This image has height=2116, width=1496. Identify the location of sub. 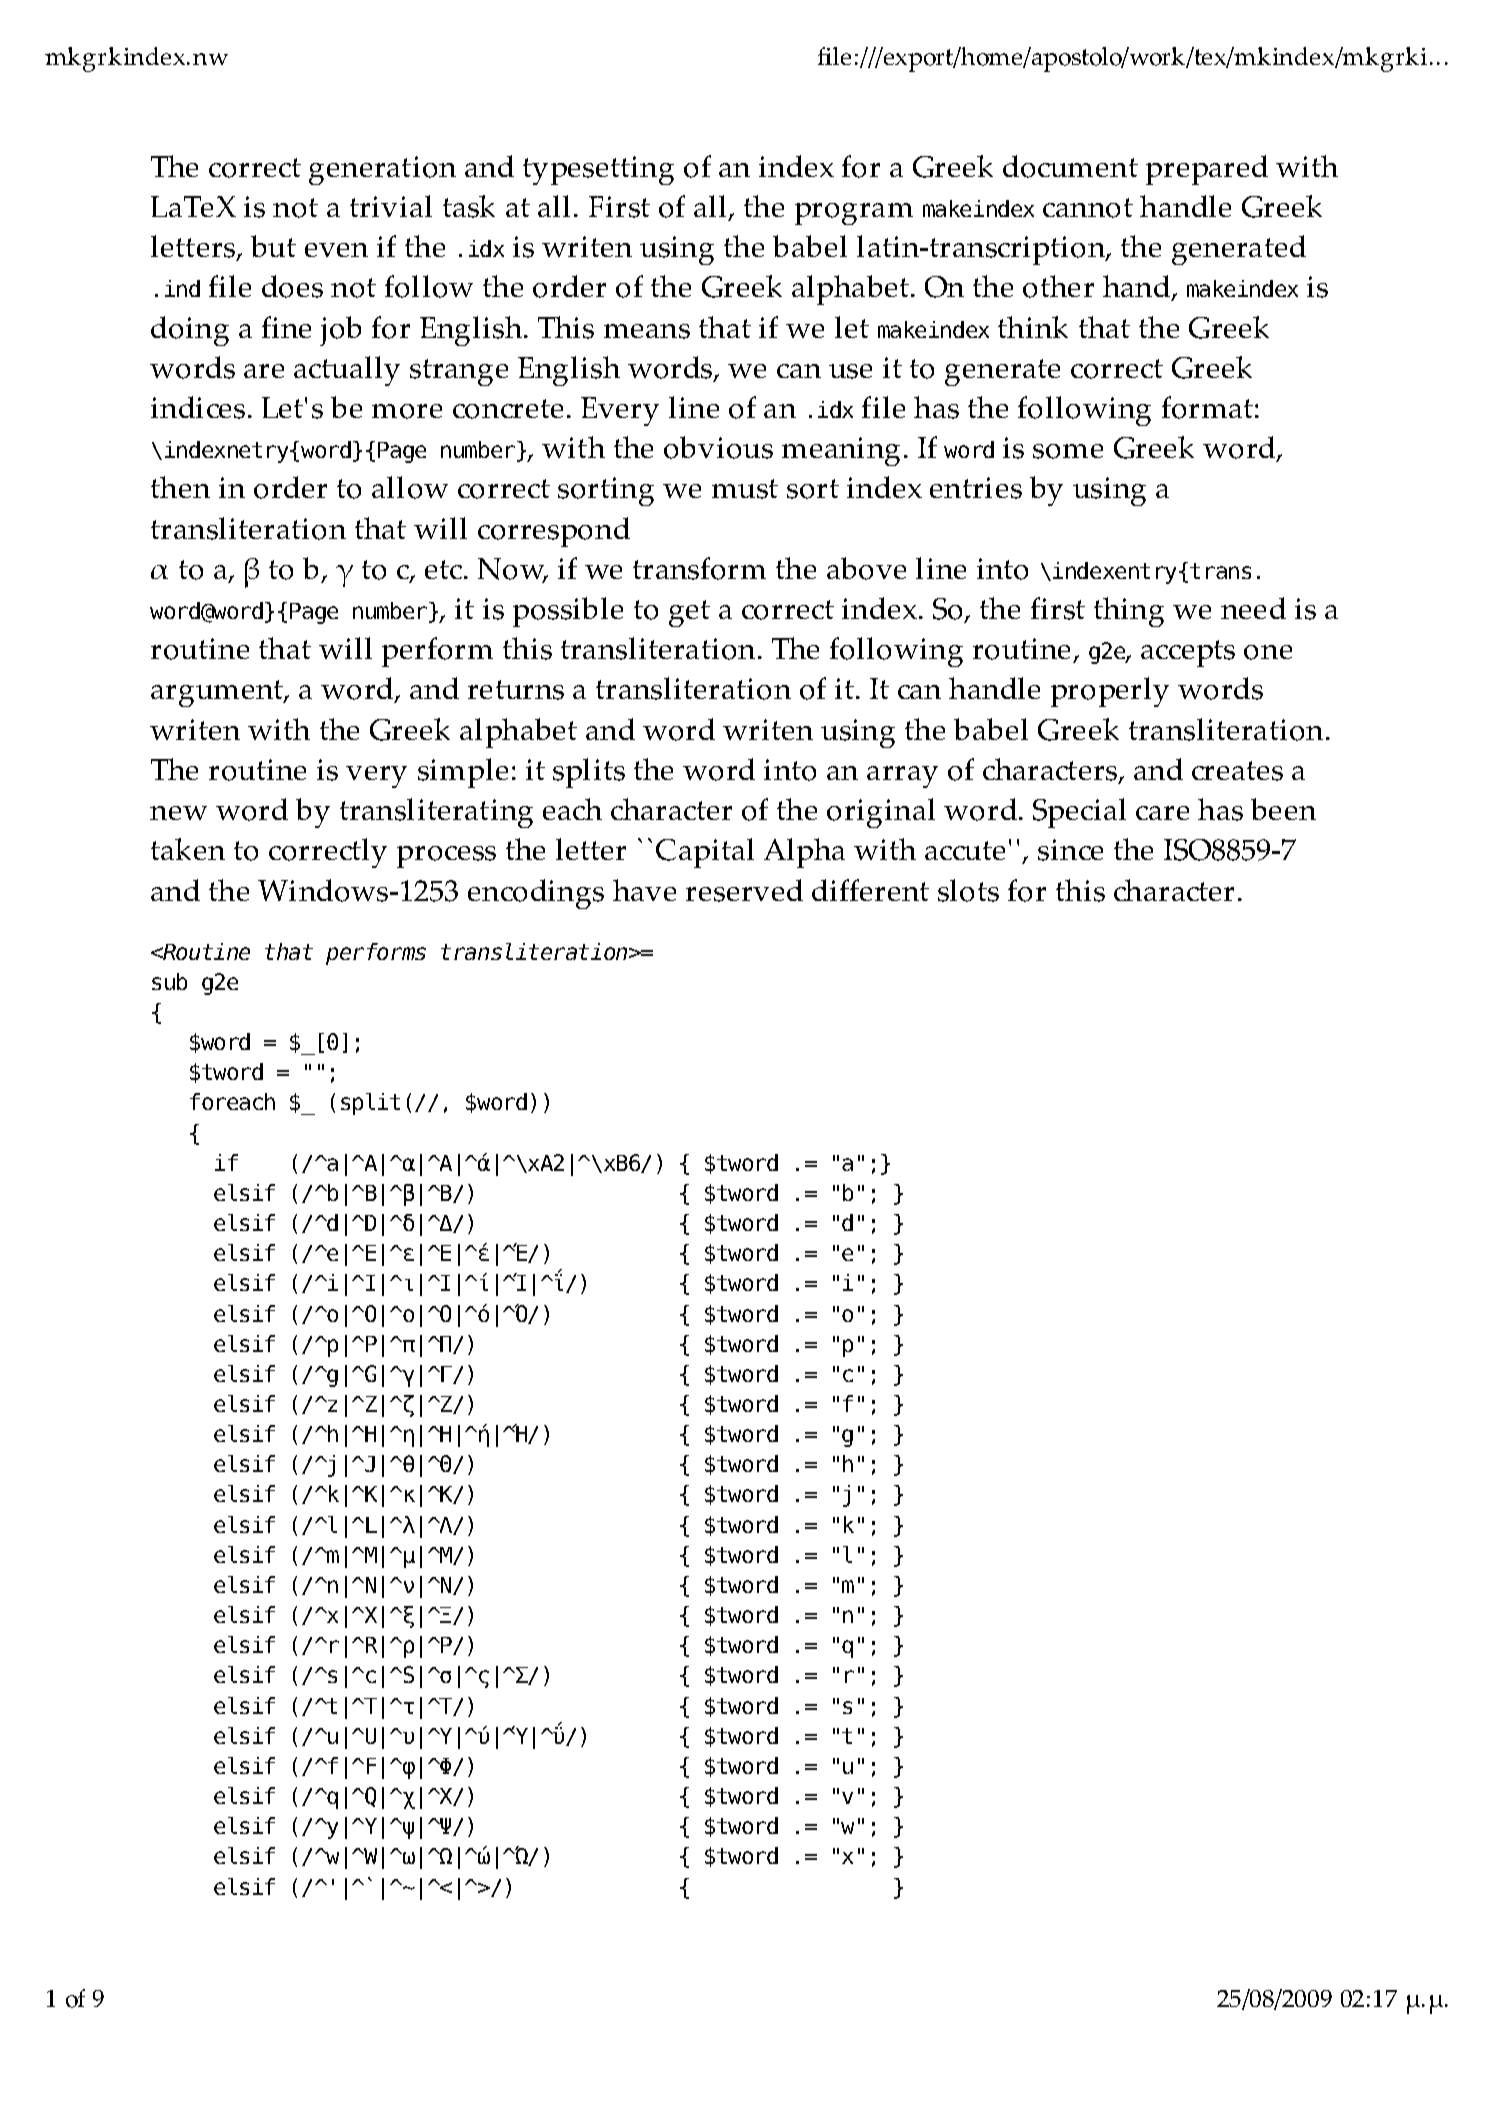
(169, 981).
